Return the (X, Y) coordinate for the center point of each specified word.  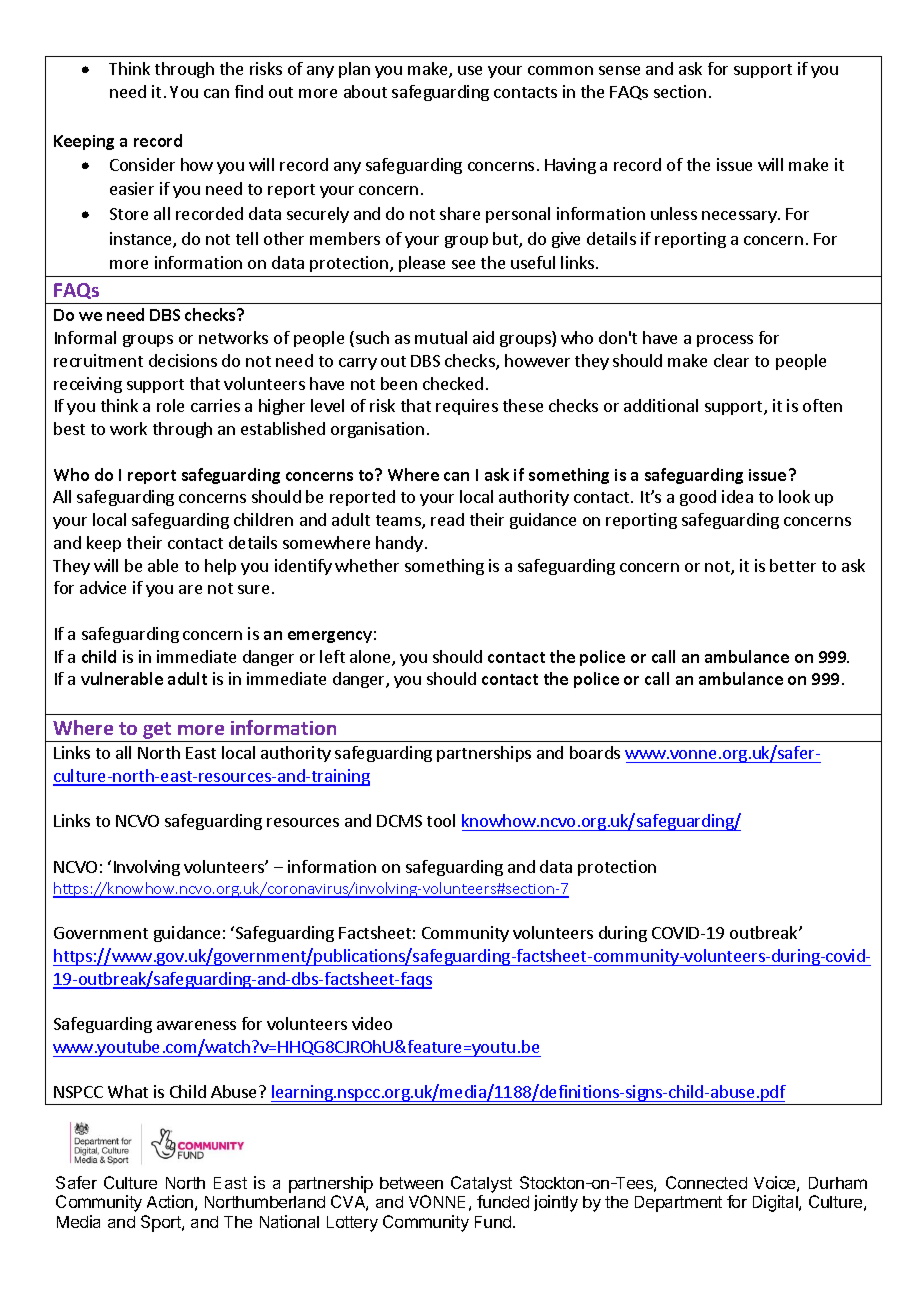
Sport (162, 1223)
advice (103, 587)
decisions (183, 360)
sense (619, 70)
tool (441, 820)
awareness (196, 1025)
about (365, 91)
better (793, 565)
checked (453, 383)
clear (731, 360)
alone (371, 658)
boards (595, 752)
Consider (142, 164)
